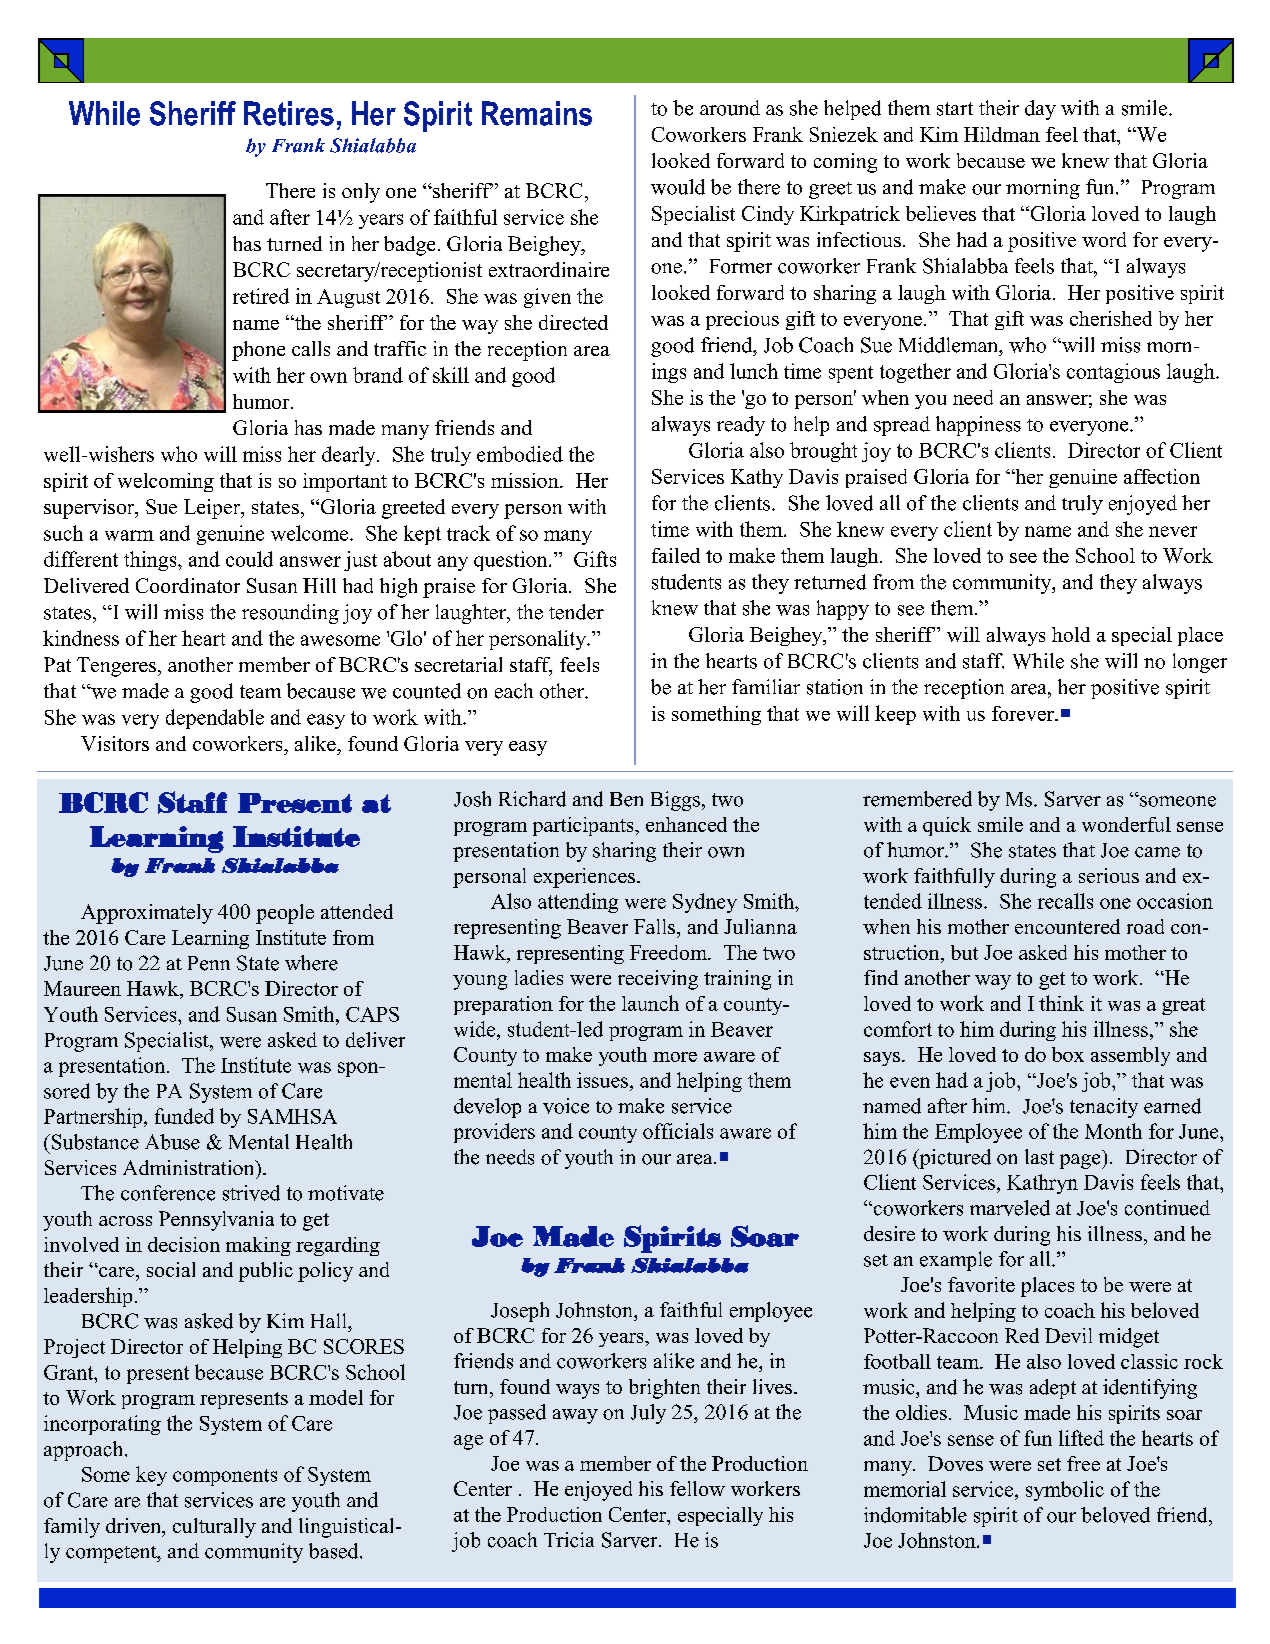 The height and width of the screenshot is (1644, 1270). Describe the element at coordinates (678, 1131) in the screenshot. I see `officials` at that location.
